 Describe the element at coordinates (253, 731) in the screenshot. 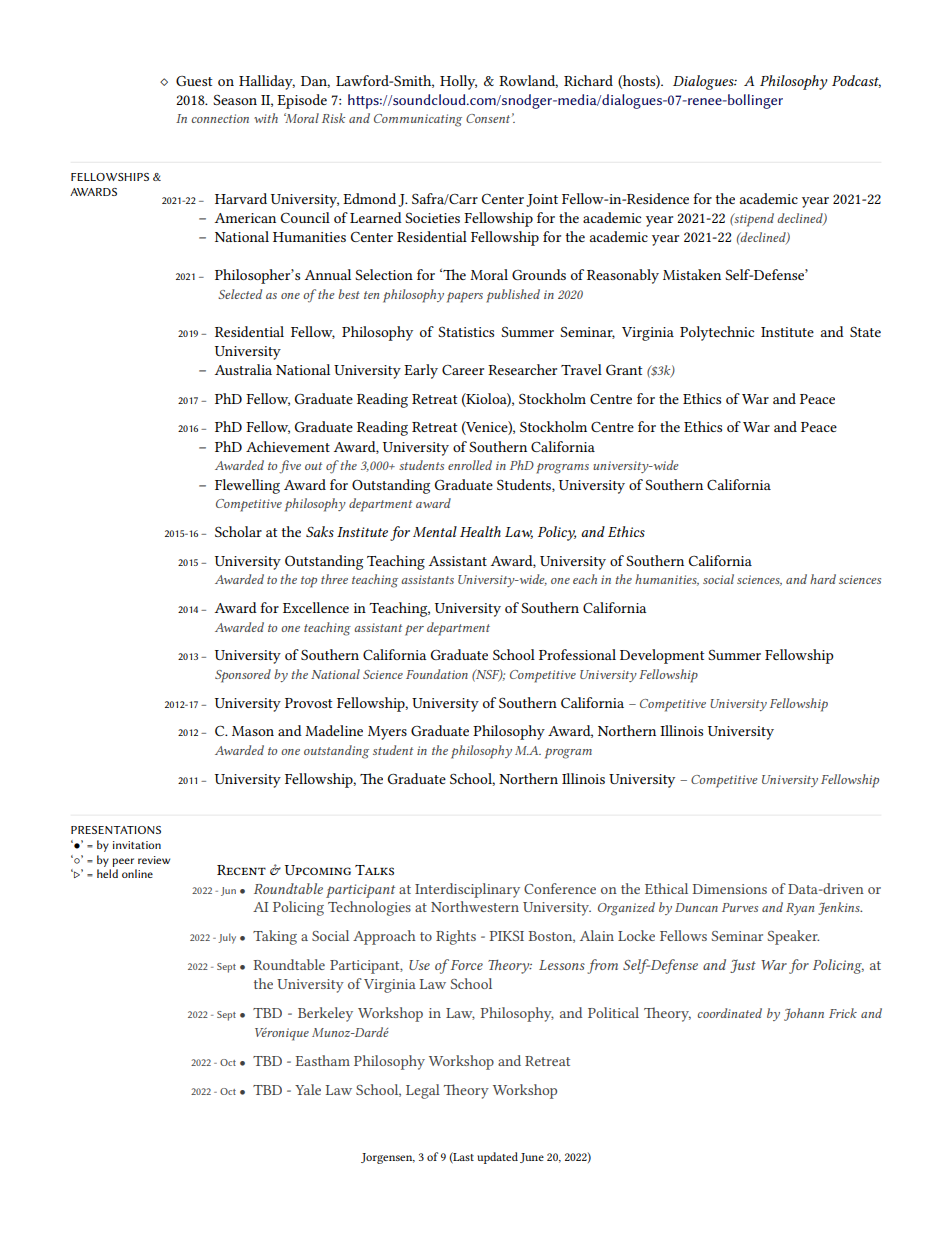

I see `Mason` at that location.
